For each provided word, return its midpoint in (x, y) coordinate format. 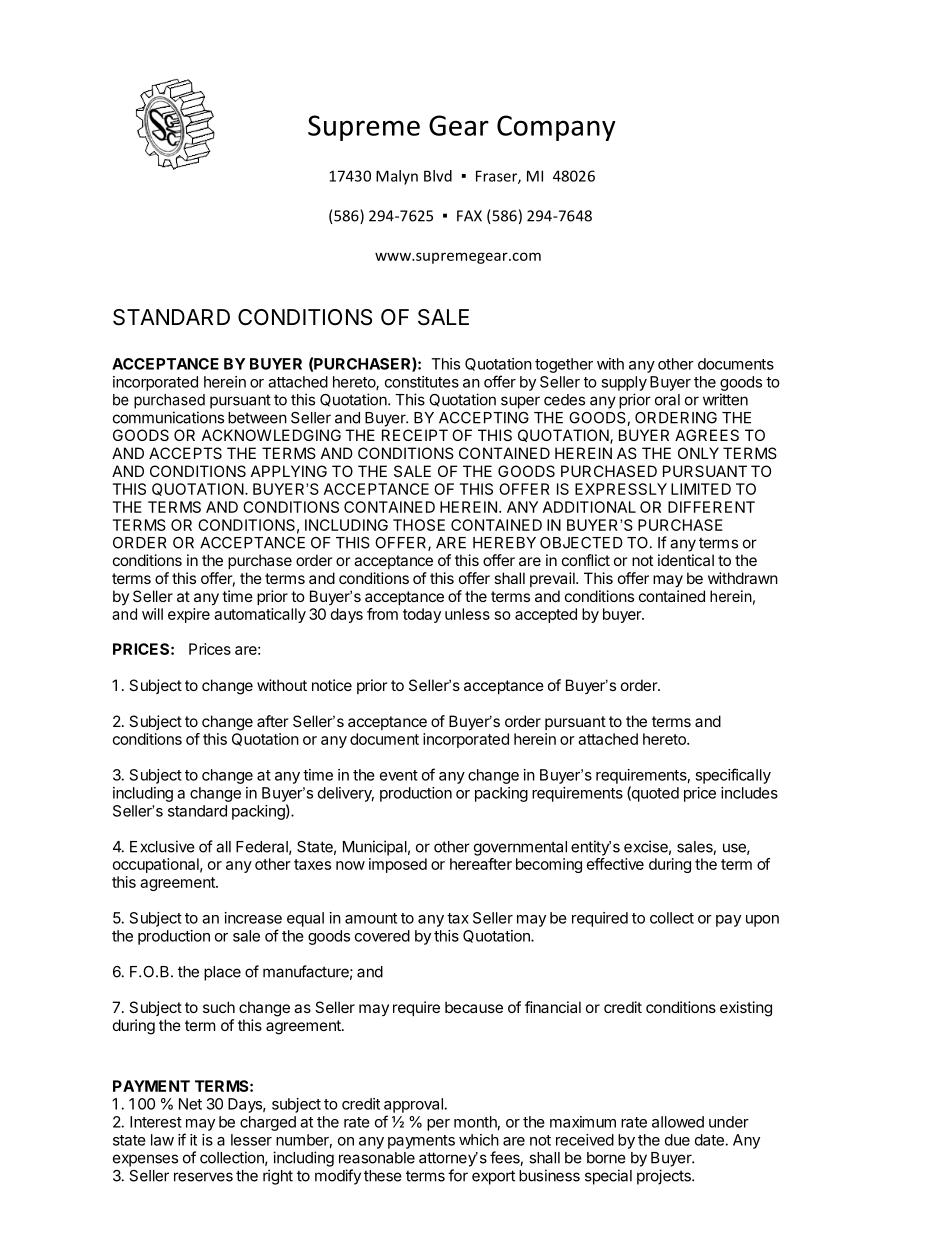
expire (189, 615)
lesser (251, 1140)
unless (467, 614)
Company (556, 128)
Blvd (438, 176)
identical (686, 560)
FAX (469, 216)
